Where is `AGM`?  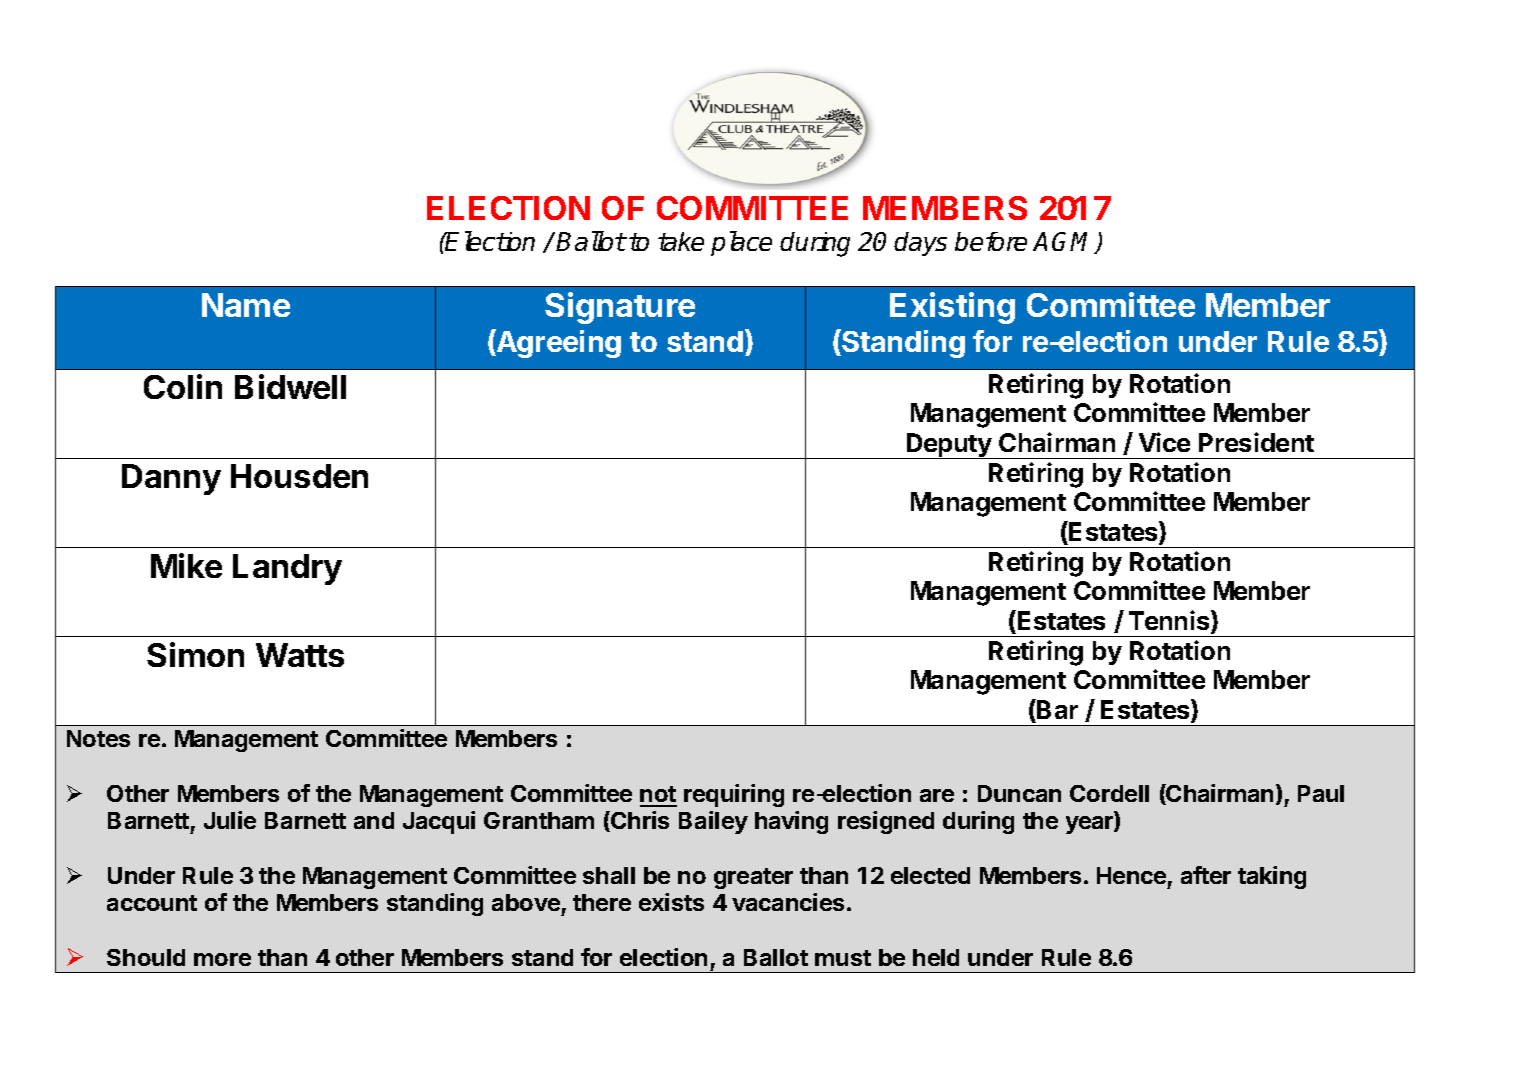
AGM is located at coordinates (1065, 243).
